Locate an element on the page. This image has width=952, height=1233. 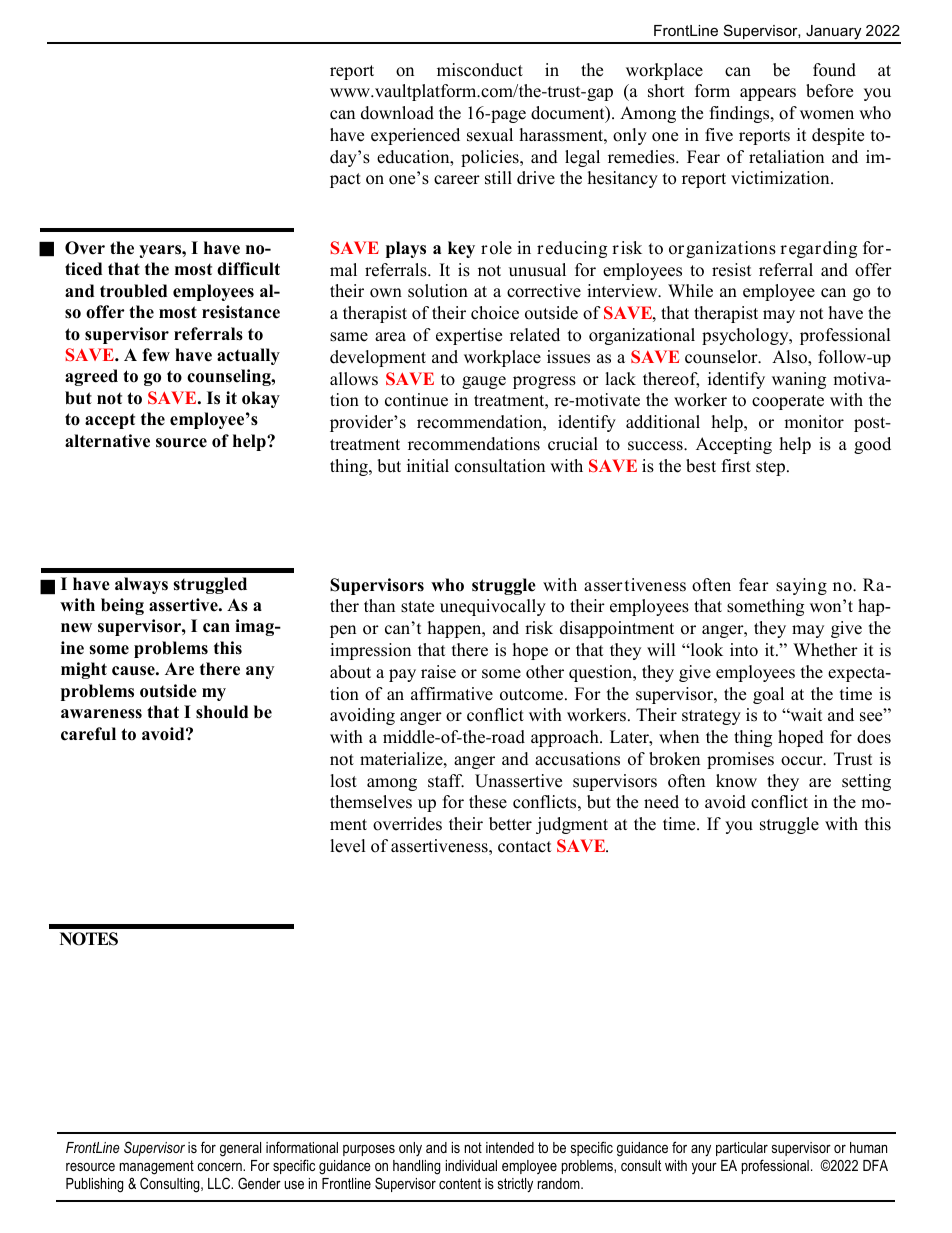
concern is located at coordinates (220, 1167).
